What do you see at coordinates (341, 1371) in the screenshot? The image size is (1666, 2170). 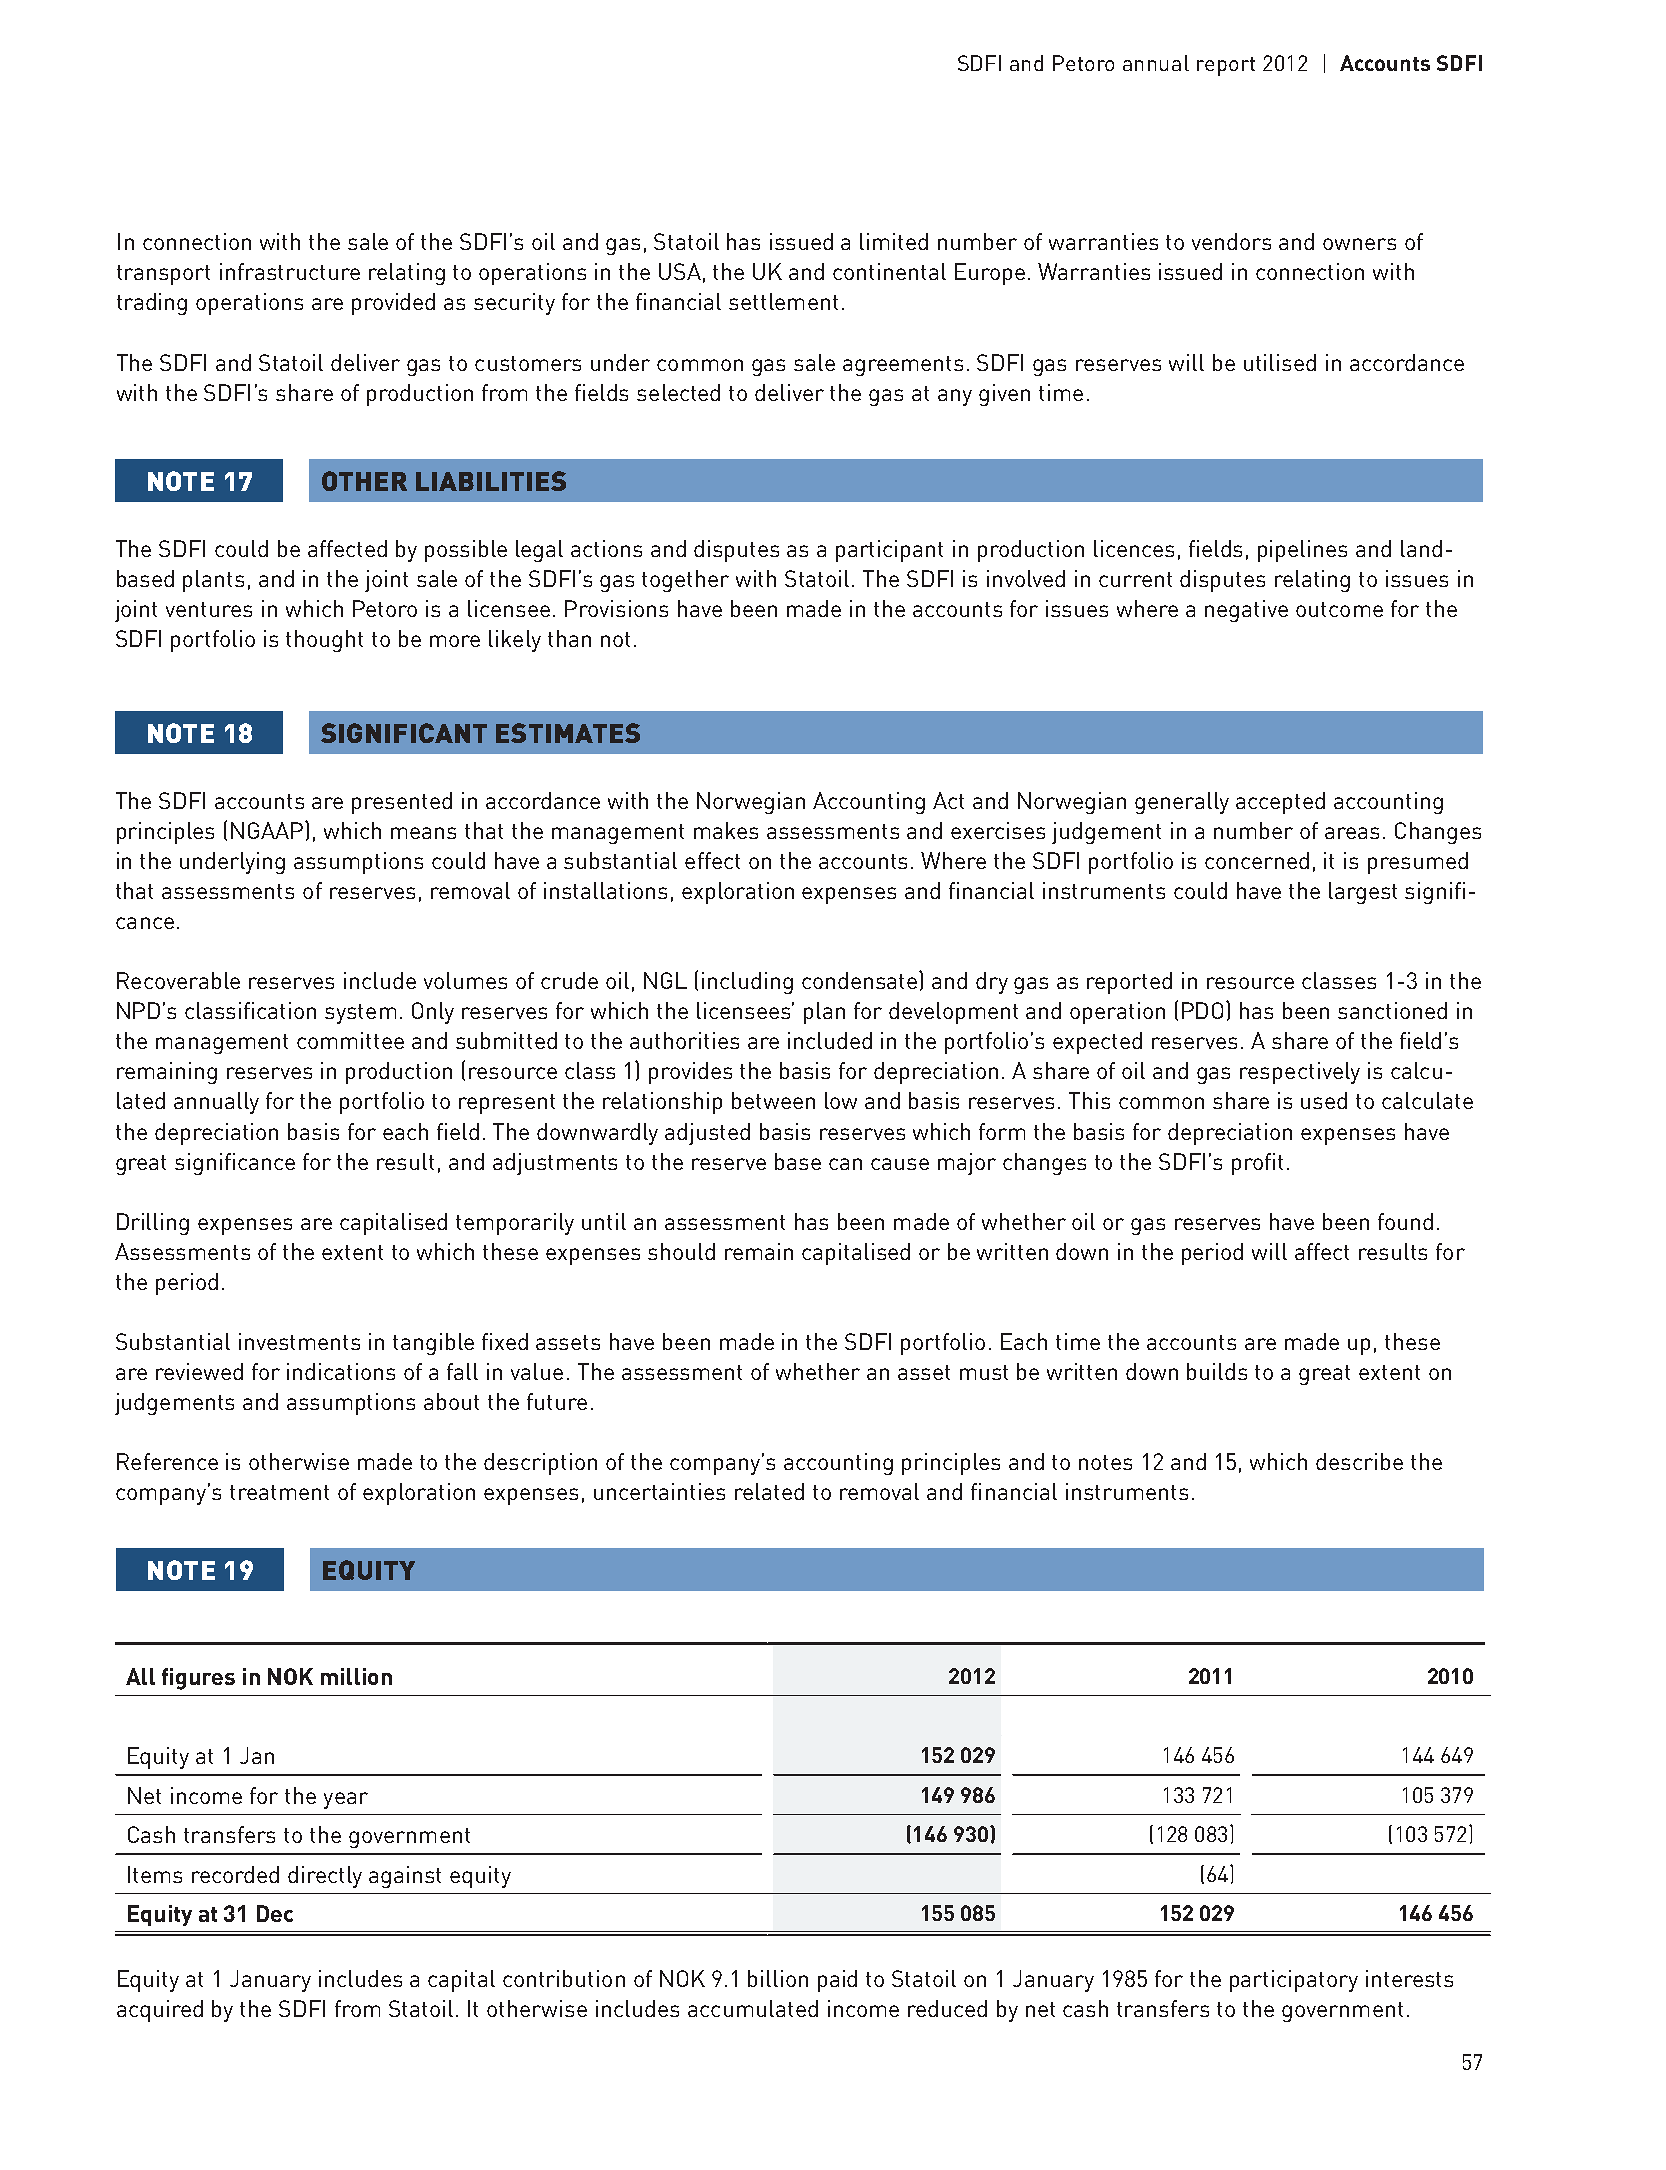 I see `indications` at bounding box center [341, 1371].
